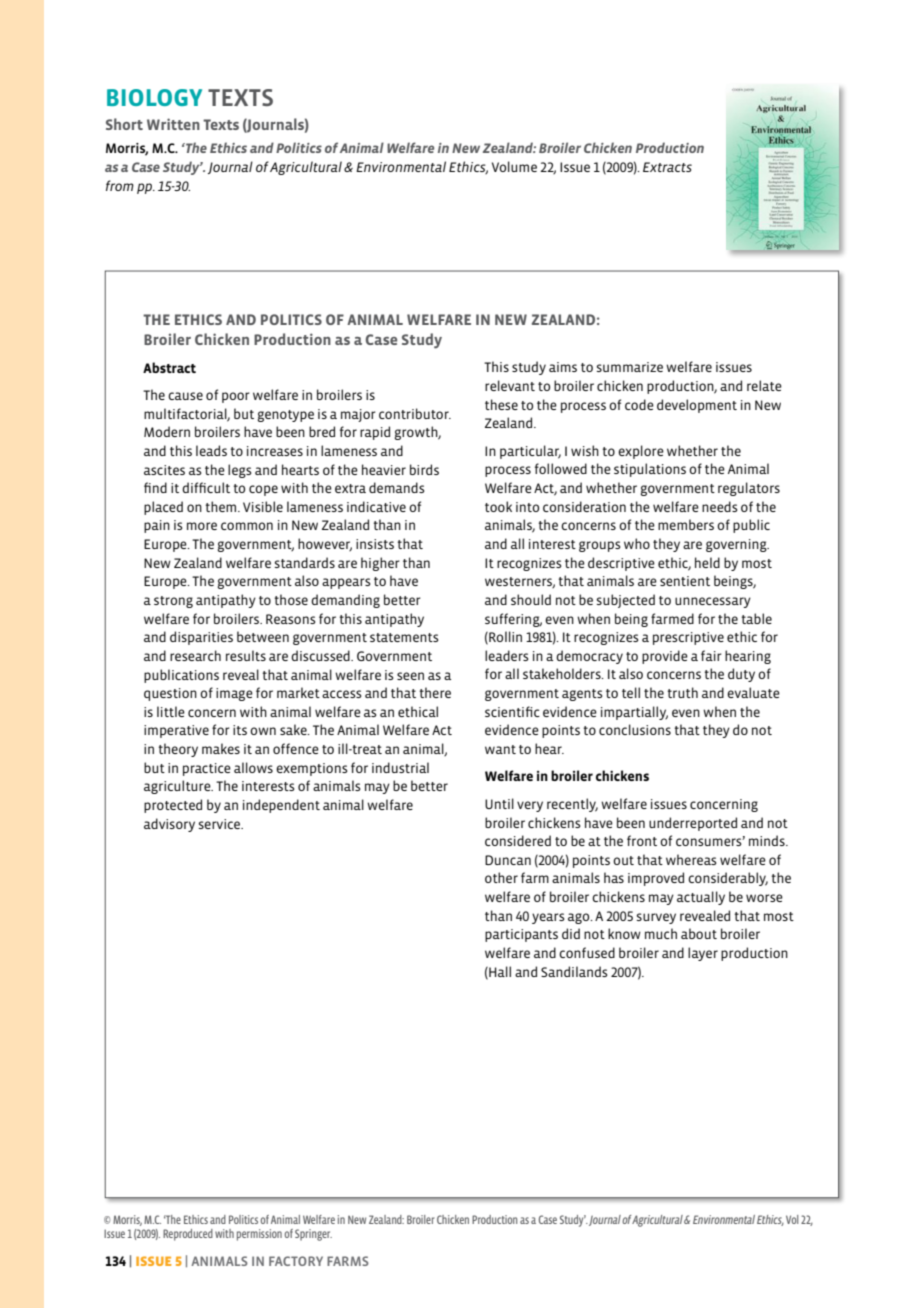 Image resolution: width=924 pixels, height=1308 pixels. Describe the element at coordinates (501, 877) in the page. I see `other` at that location.
